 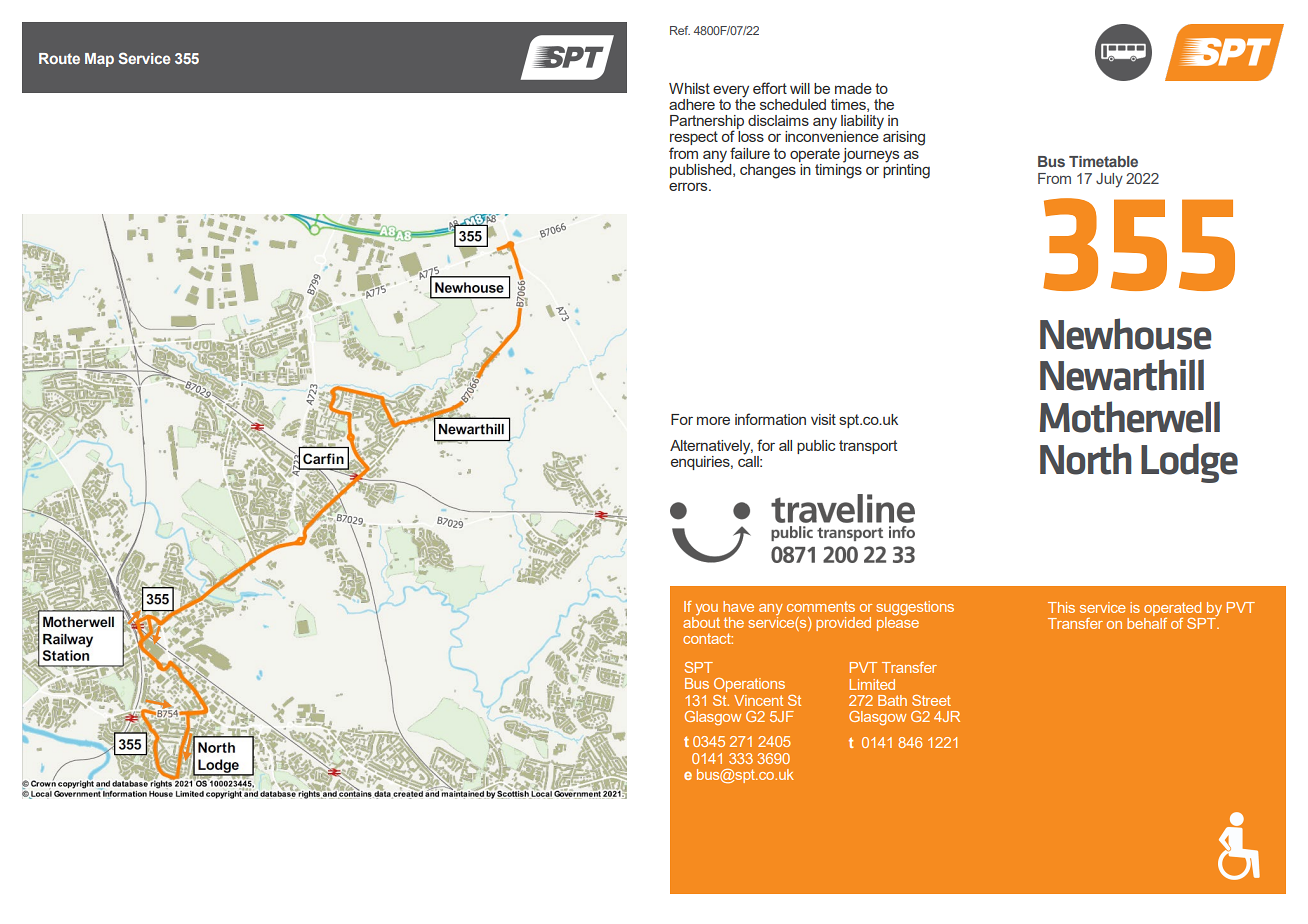 What do you see at coordinates (749, 685) in the image?
I see `Operations` at bounding box center [749, 685].
